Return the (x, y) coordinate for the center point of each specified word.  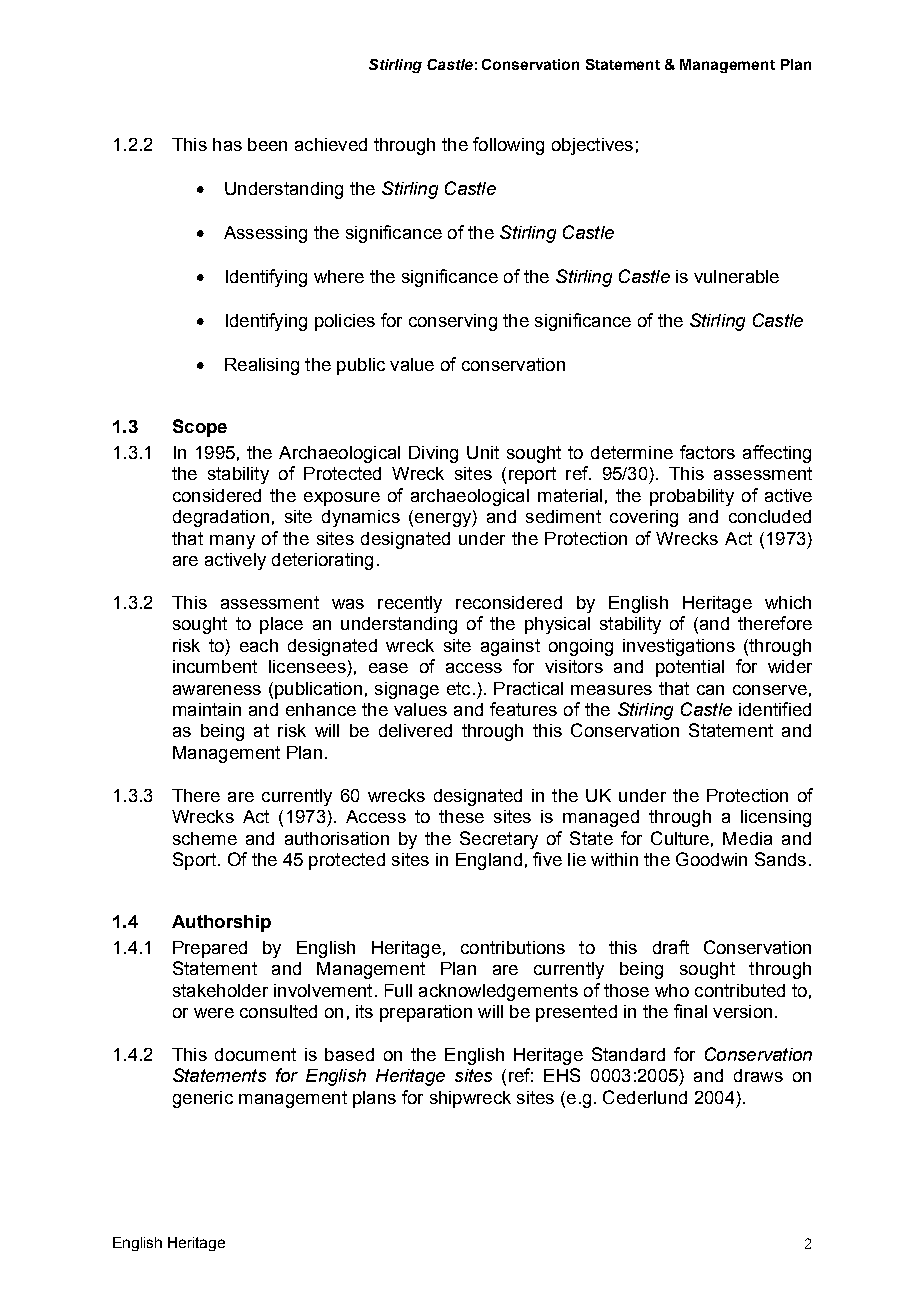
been (267, 144)
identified (775, 709)
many (232, 542)
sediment (563, 516)
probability (692, 497)
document (255, 1054)
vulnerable (736, 276)
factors (707, 452)
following (508, 146)
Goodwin (711, 859)
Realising (262, 366)
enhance (321, 709)
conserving (453, 322)
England (489, 861)
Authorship (221, 923)
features (523, 709)
